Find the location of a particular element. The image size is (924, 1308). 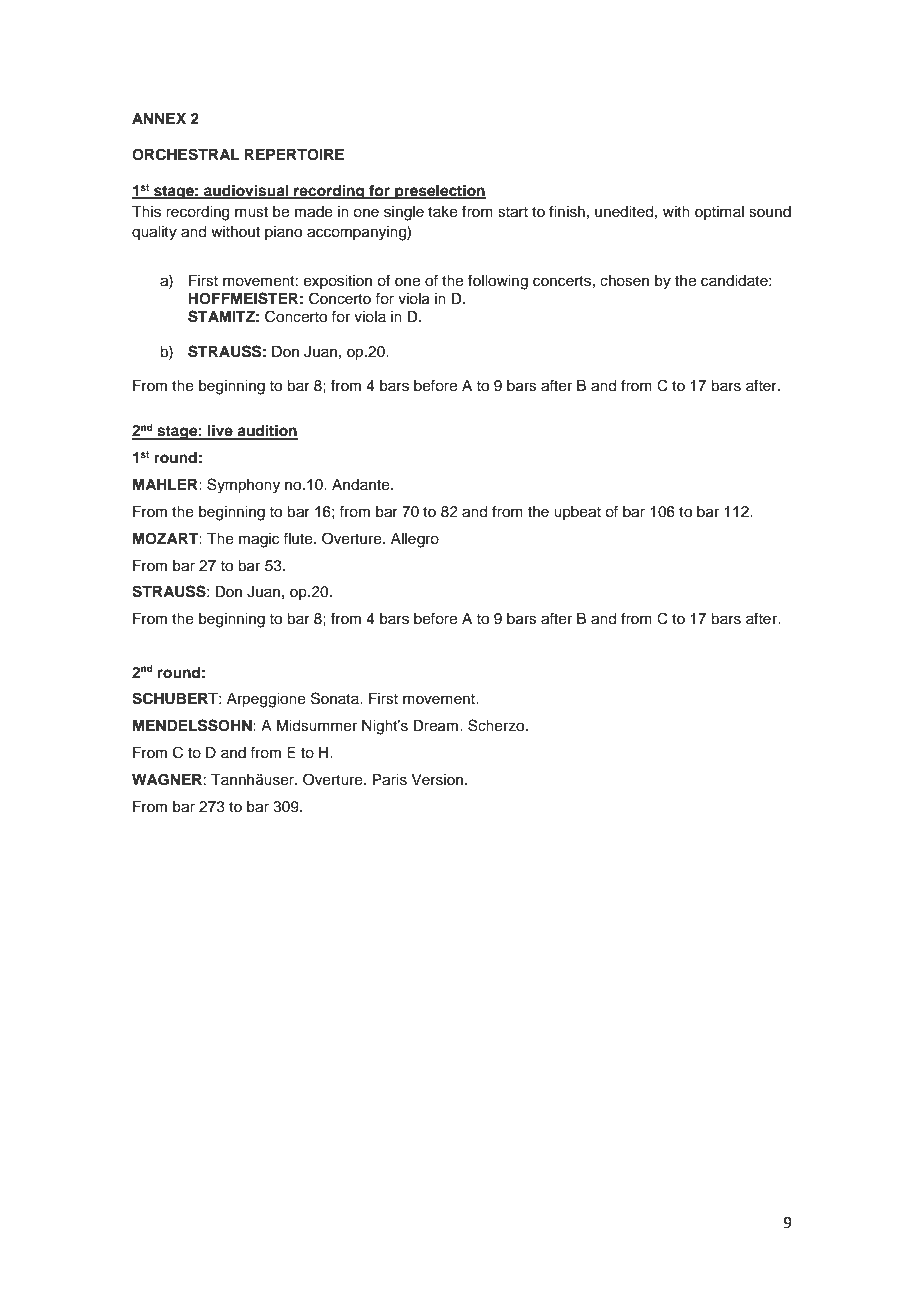

preselection is located at coordinates (439, 192).
